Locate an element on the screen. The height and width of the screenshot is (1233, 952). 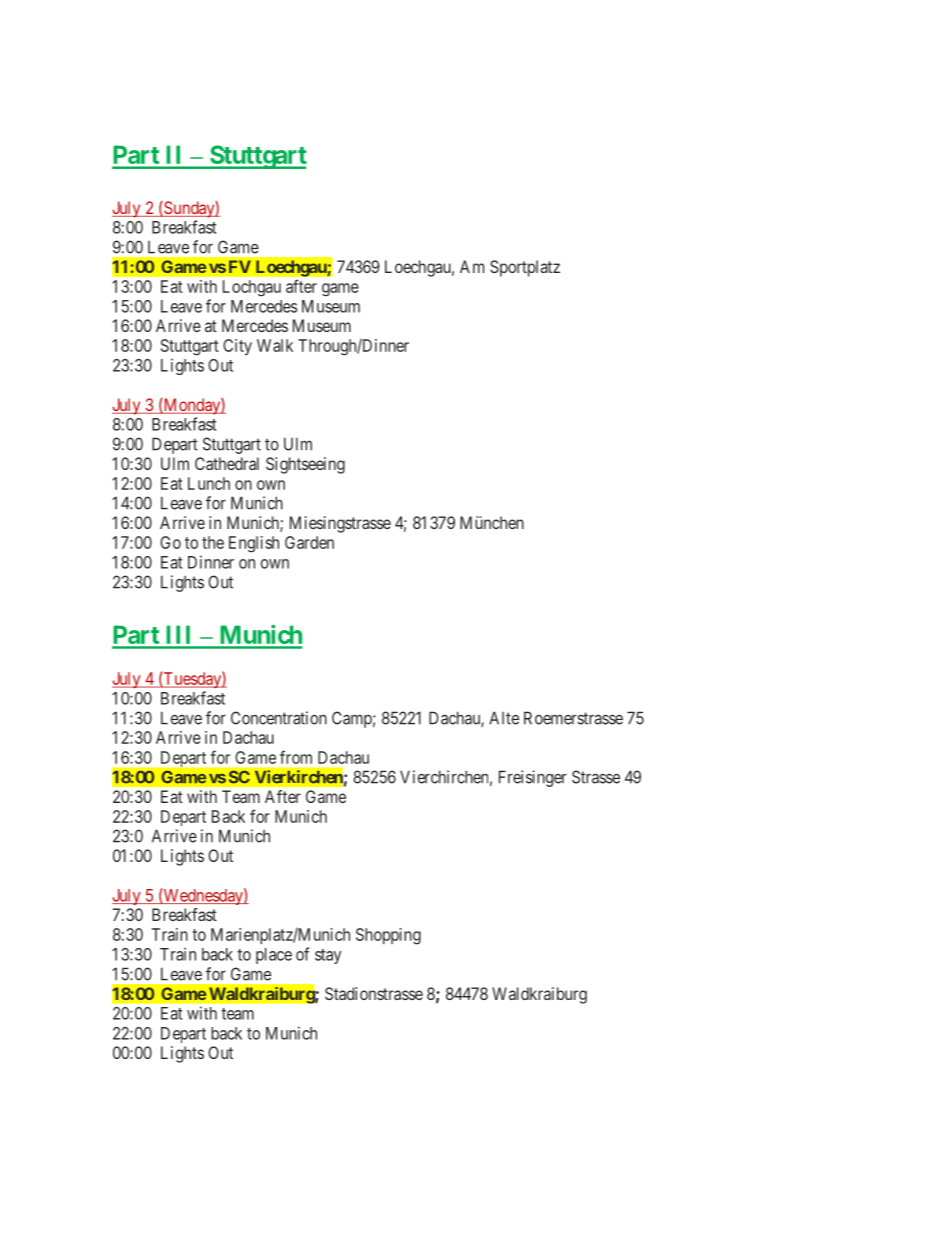
from is located at coordinates (296, 757).
